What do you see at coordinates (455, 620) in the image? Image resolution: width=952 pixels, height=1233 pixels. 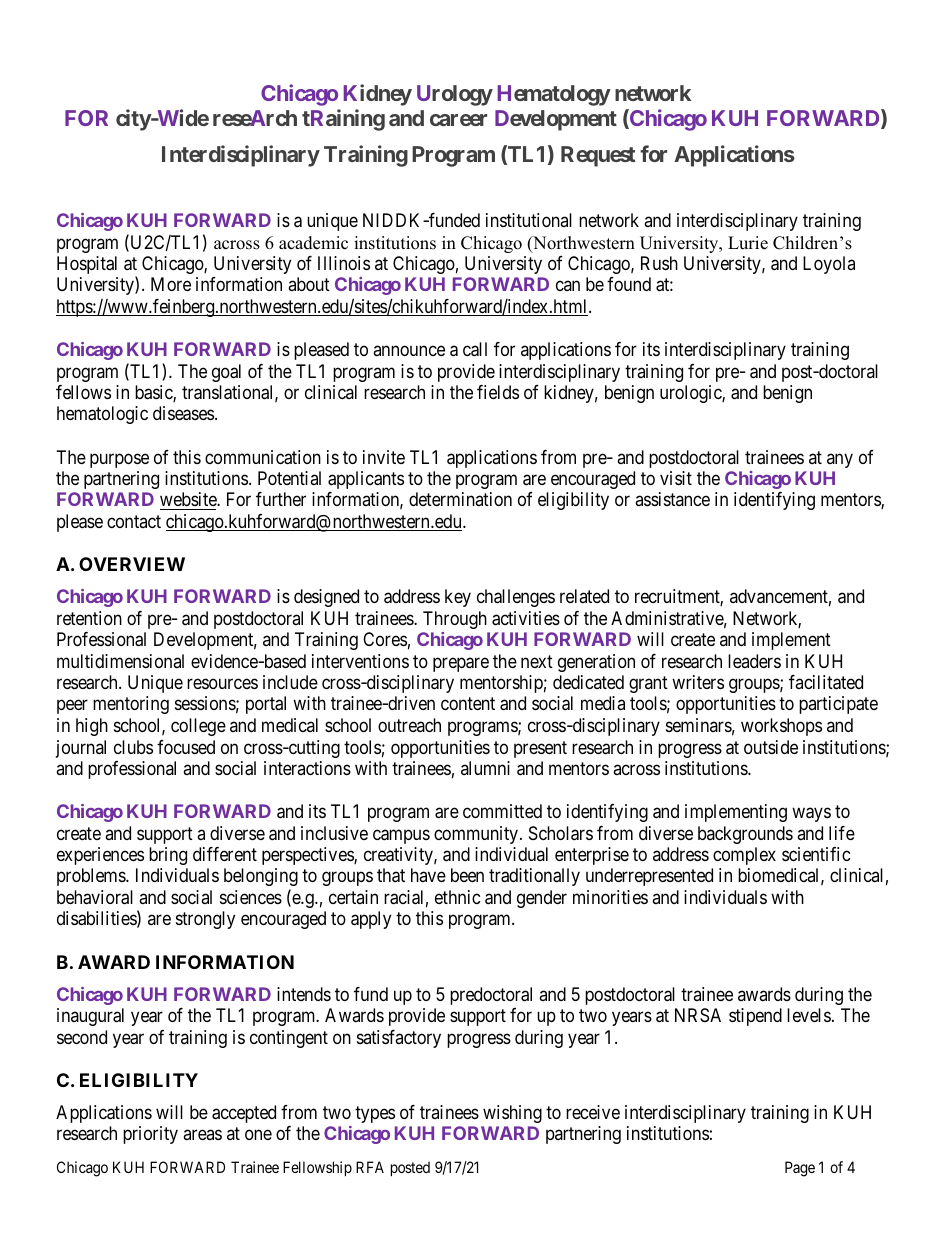 I see `Through` at bounding box center [455, 620].
